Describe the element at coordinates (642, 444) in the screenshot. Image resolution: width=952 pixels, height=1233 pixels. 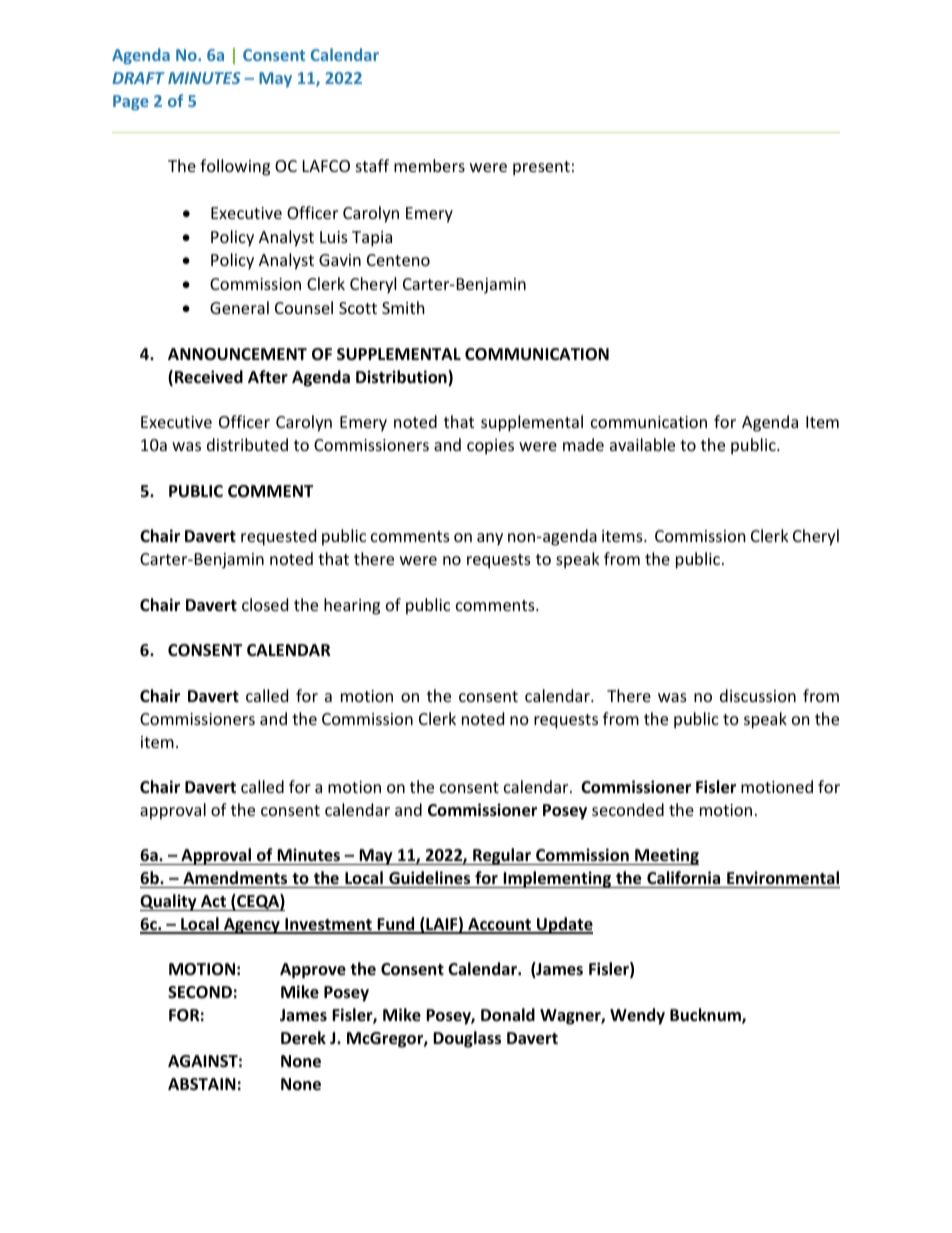
I see `available` at that location.
